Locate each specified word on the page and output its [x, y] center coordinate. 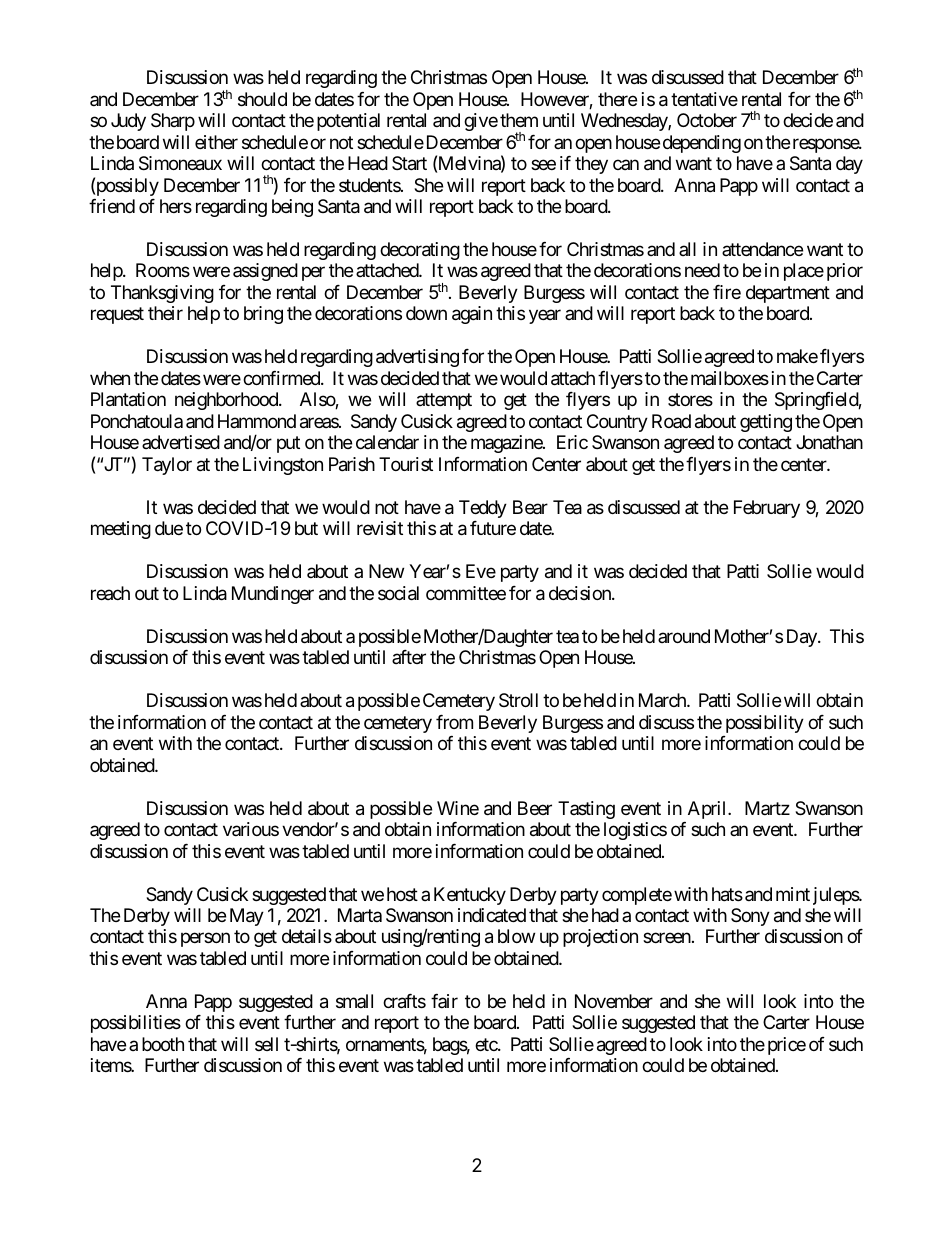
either [216, 142]
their [165, 313]
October [707, 120]
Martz [767, 808]
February [767, 509]
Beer [535, 808]
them [519, 120]
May [247, 917]
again [472, 315]
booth [163, 1044]
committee [466, 593]
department [788, 294]
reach [110, 593]
